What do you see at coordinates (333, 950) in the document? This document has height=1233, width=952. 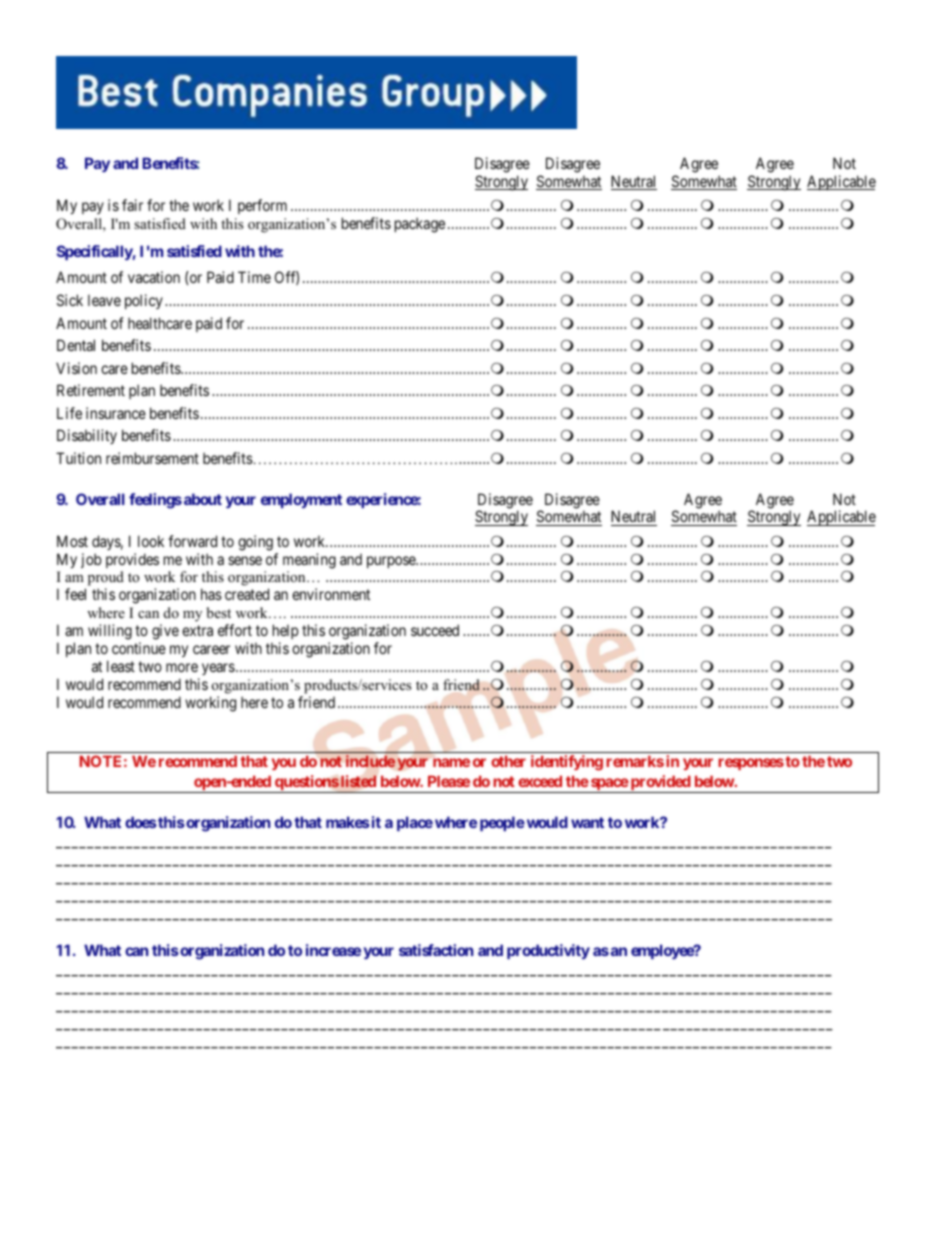 I see `increase` at bounding box center [333, 950].
